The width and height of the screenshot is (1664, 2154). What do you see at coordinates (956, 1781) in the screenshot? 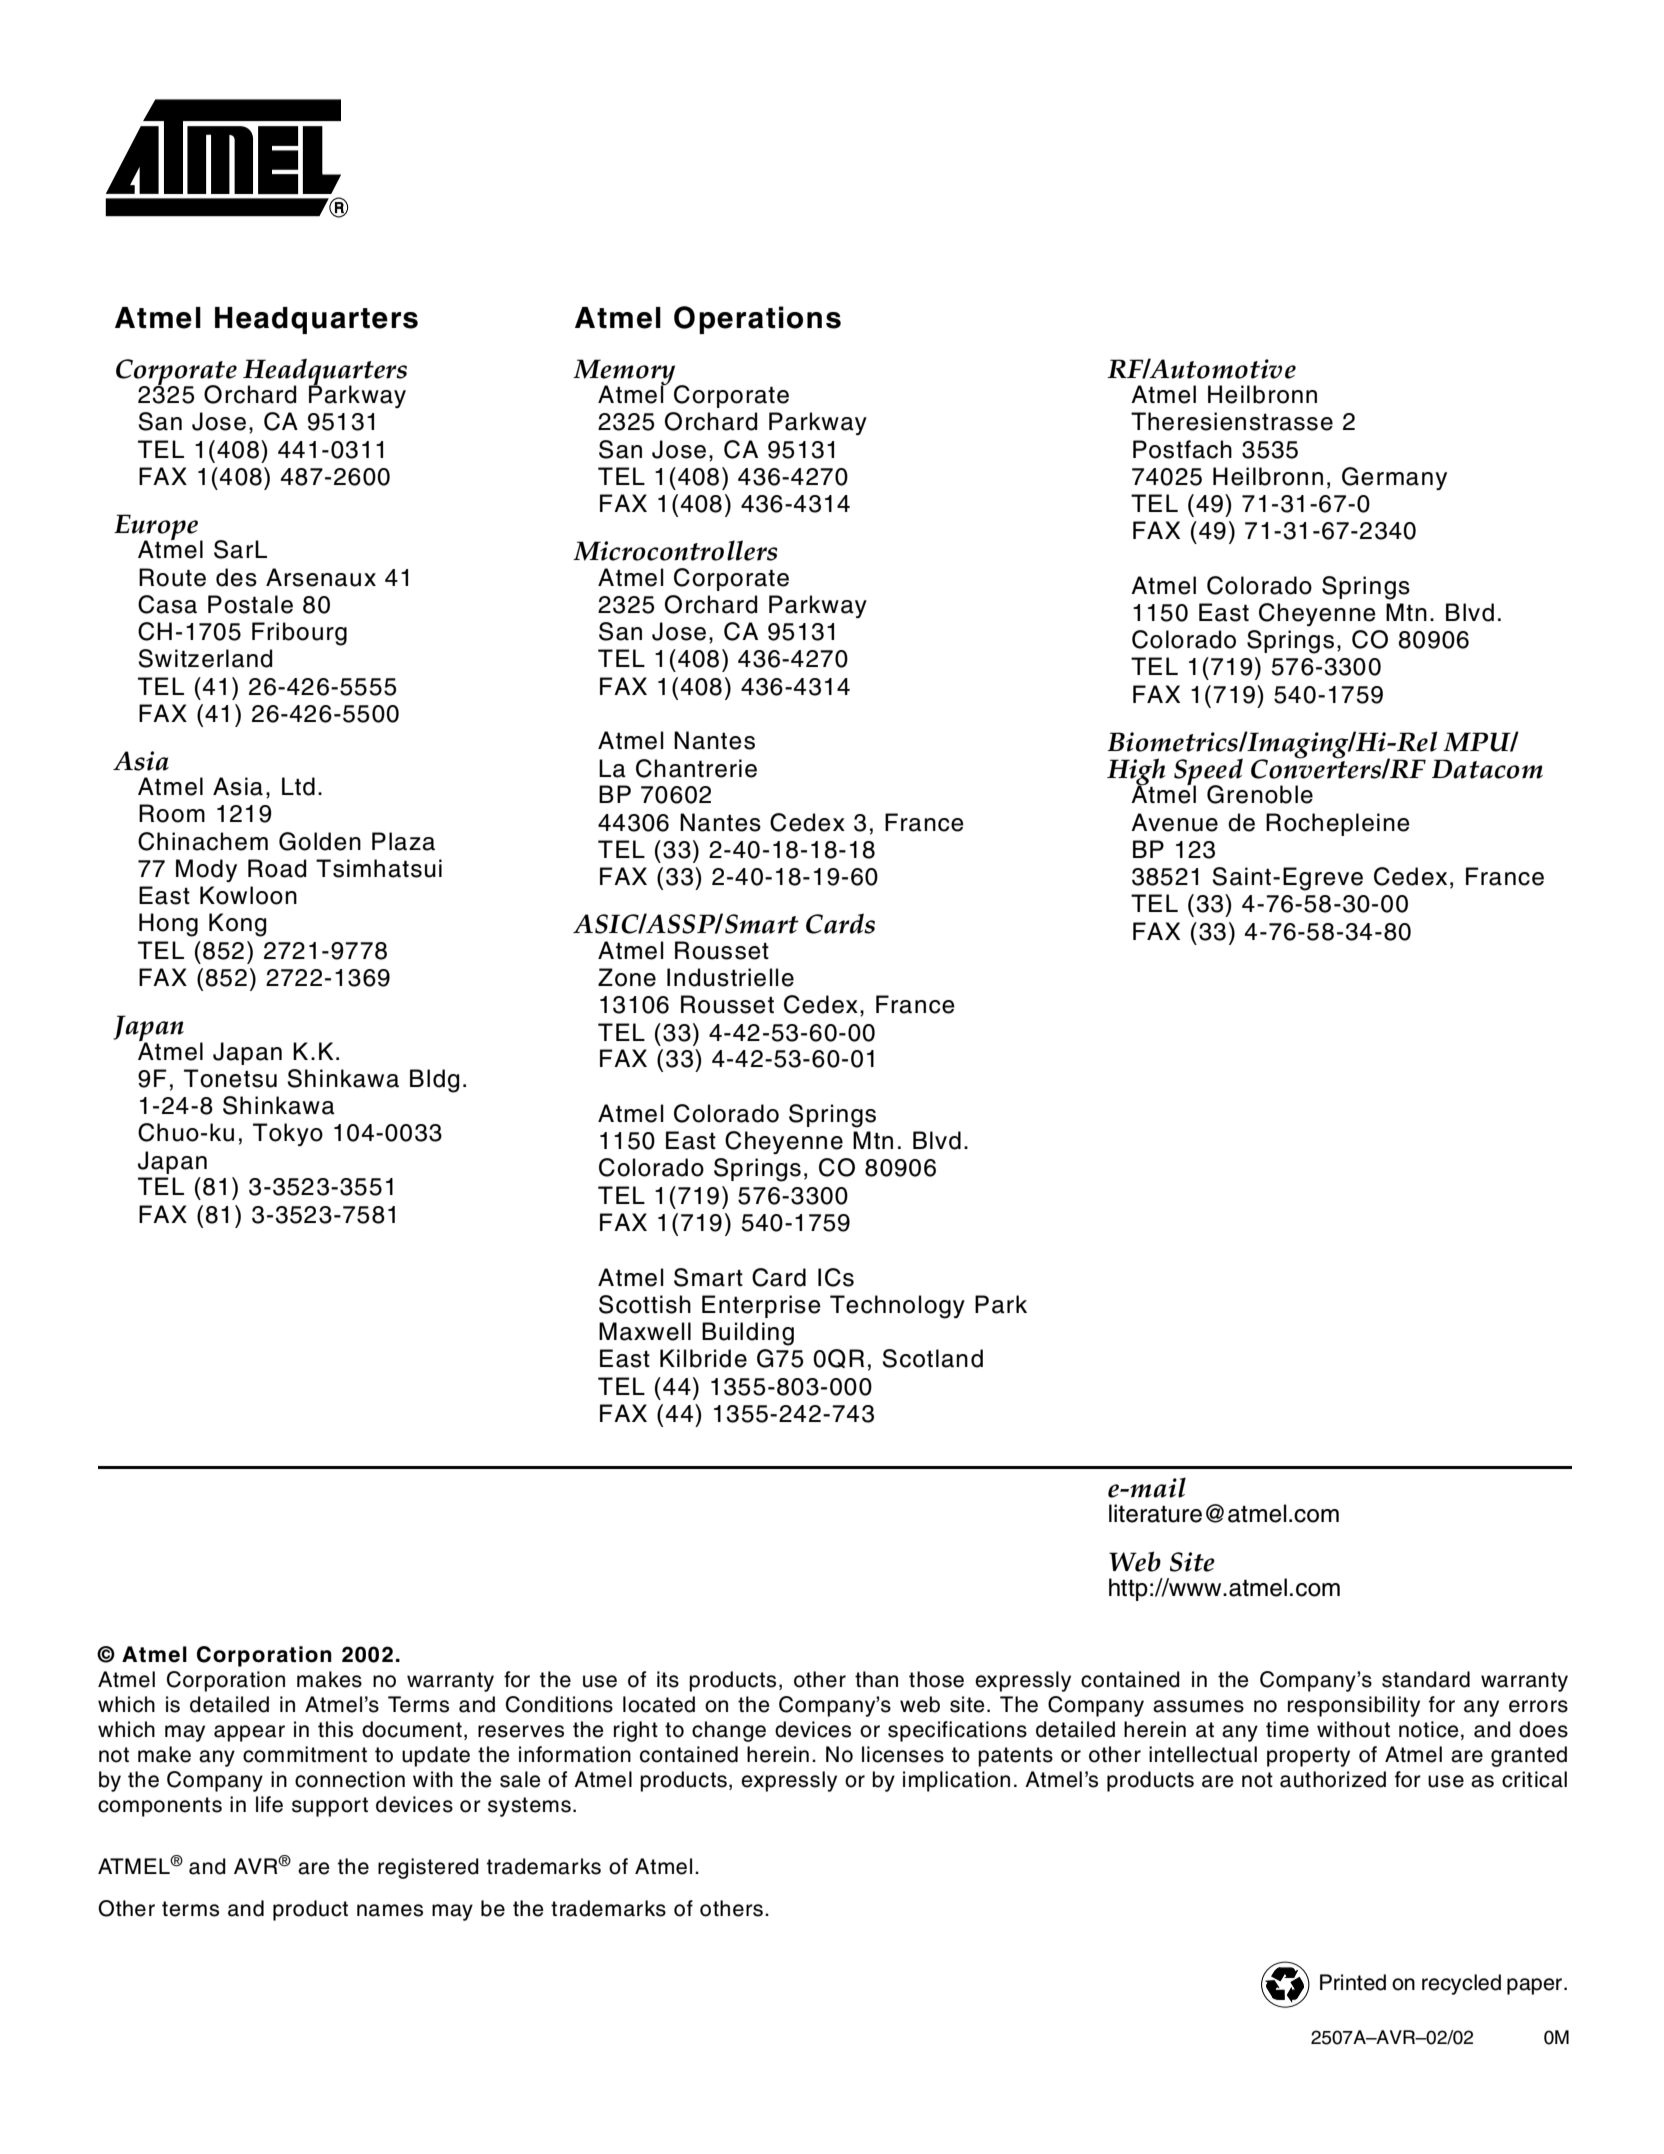
I see `implication` at bounding box center [956, 1781].
